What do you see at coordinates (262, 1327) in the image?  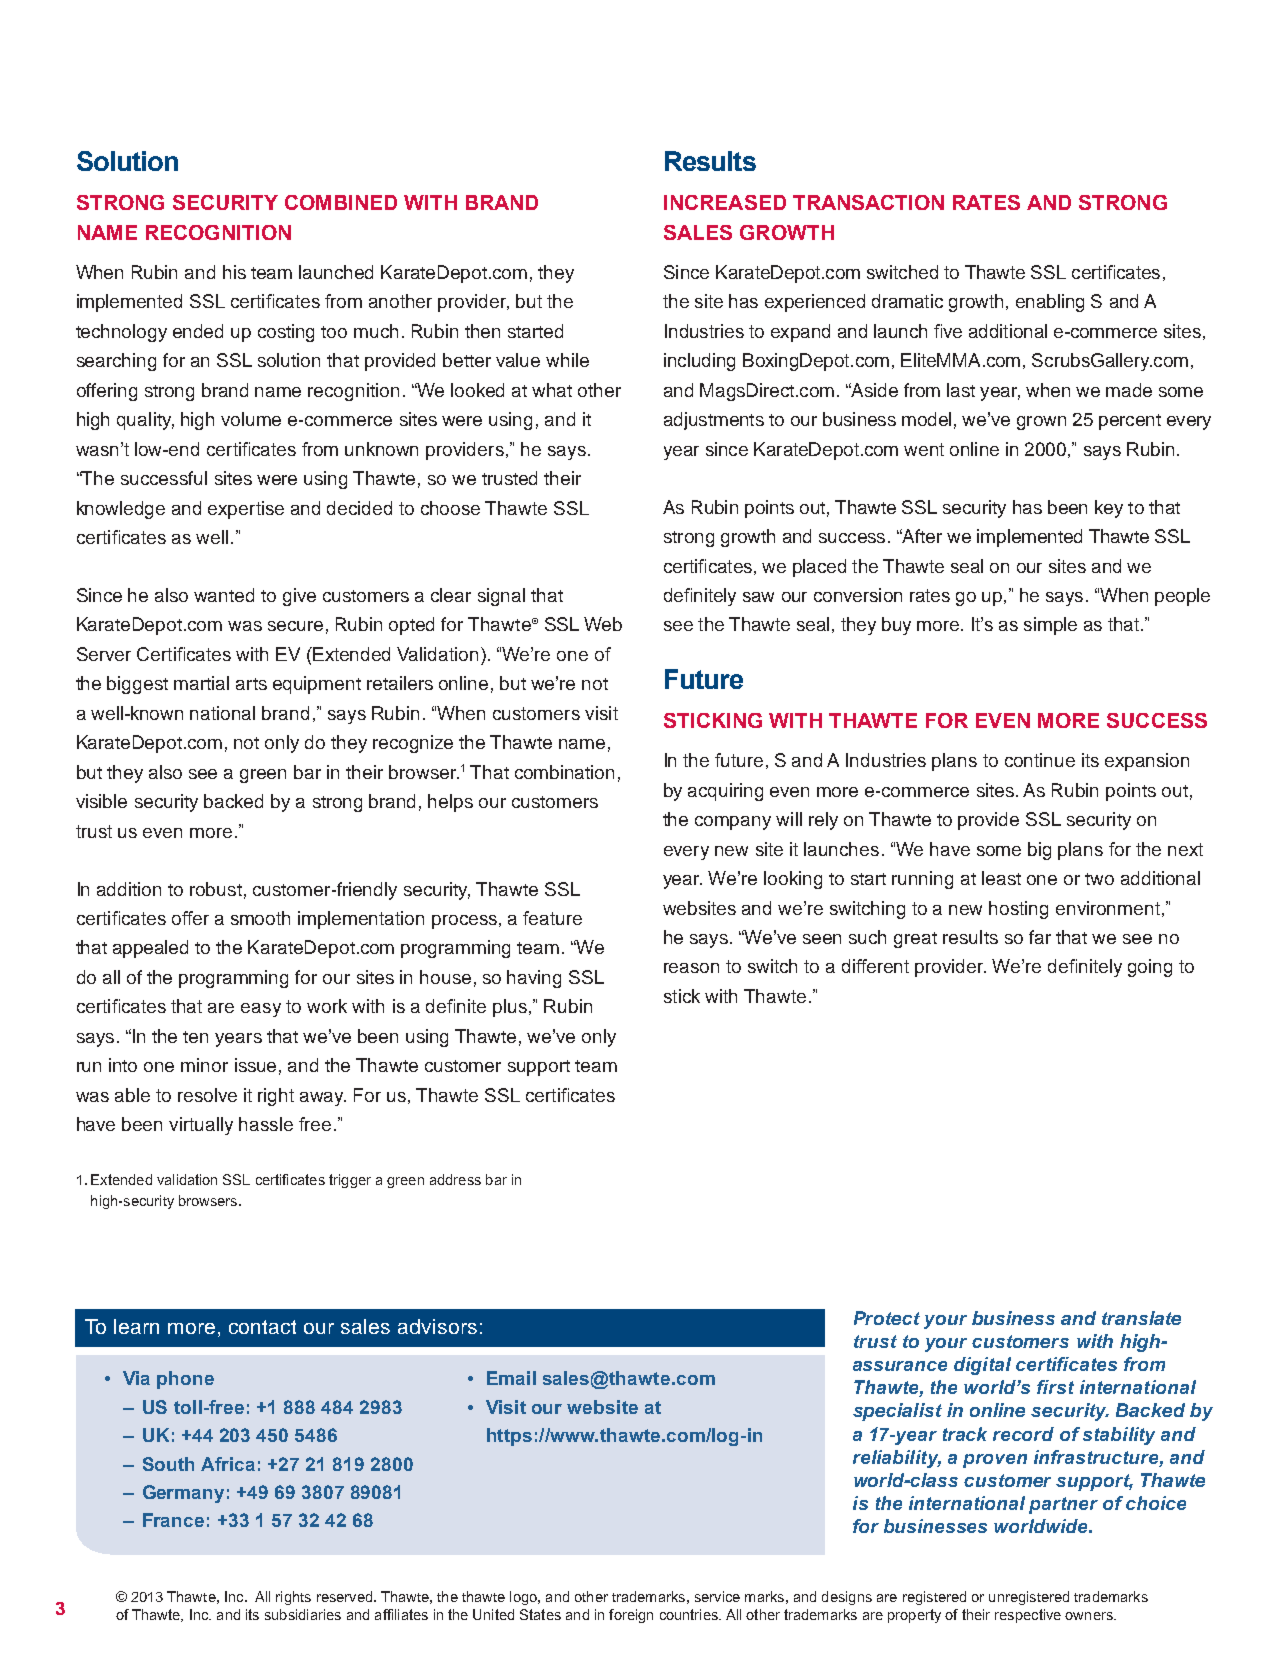 I see `contact` at bounding box center [262, 1327].
